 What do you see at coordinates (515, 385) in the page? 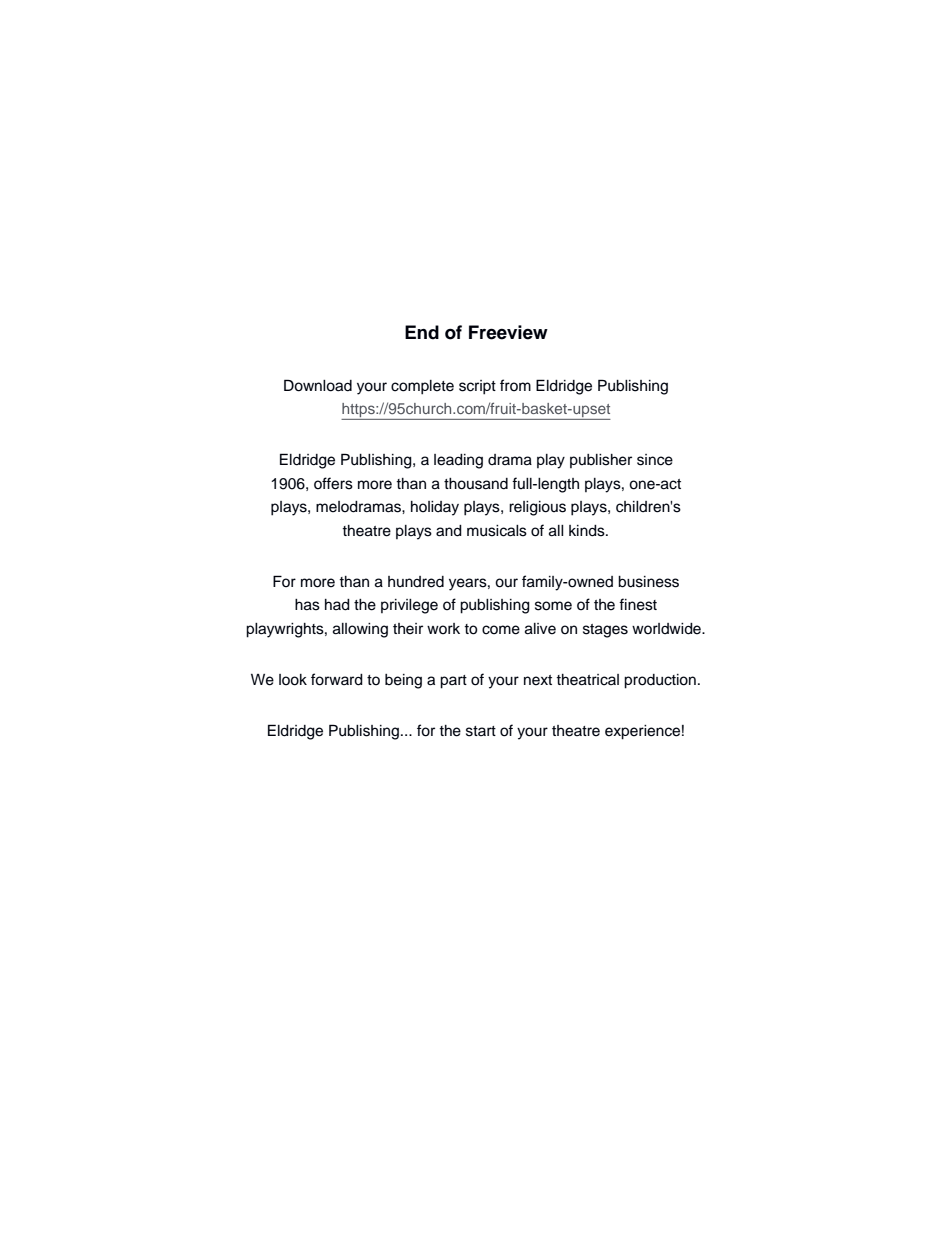
I see `from` at bounding box center [515, 385].
